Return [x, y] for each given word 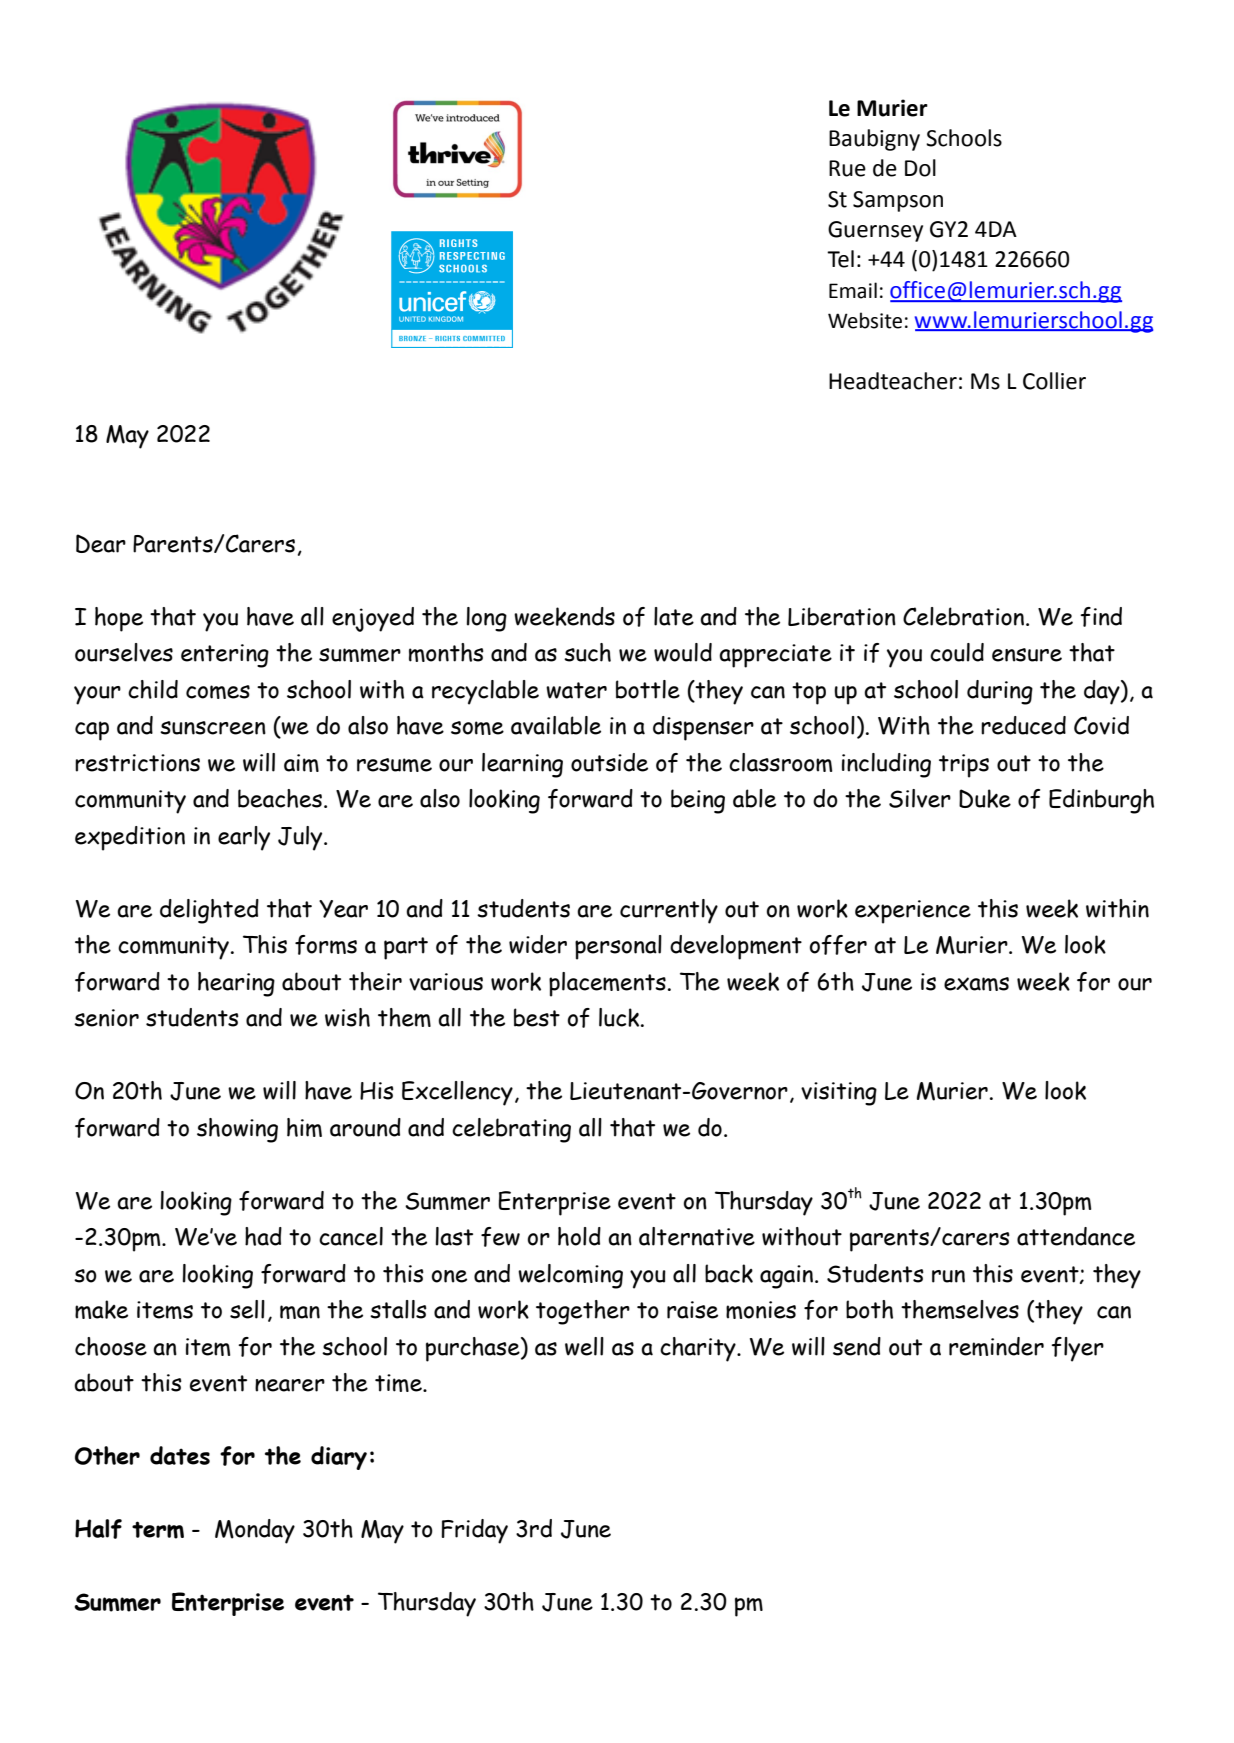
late [674, 616]
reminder [996, 1346]
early [244, 838]
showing [237, 1130]
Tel [840, 259]
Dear [101, 543]
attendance [1076, 1236]
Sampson [898, 201]
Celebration [963, 616]
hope [119, 619]
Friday [474, 1531]
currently [669, 911]
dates [180, 1455]
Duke [985, 798]
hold [579, 1236]
